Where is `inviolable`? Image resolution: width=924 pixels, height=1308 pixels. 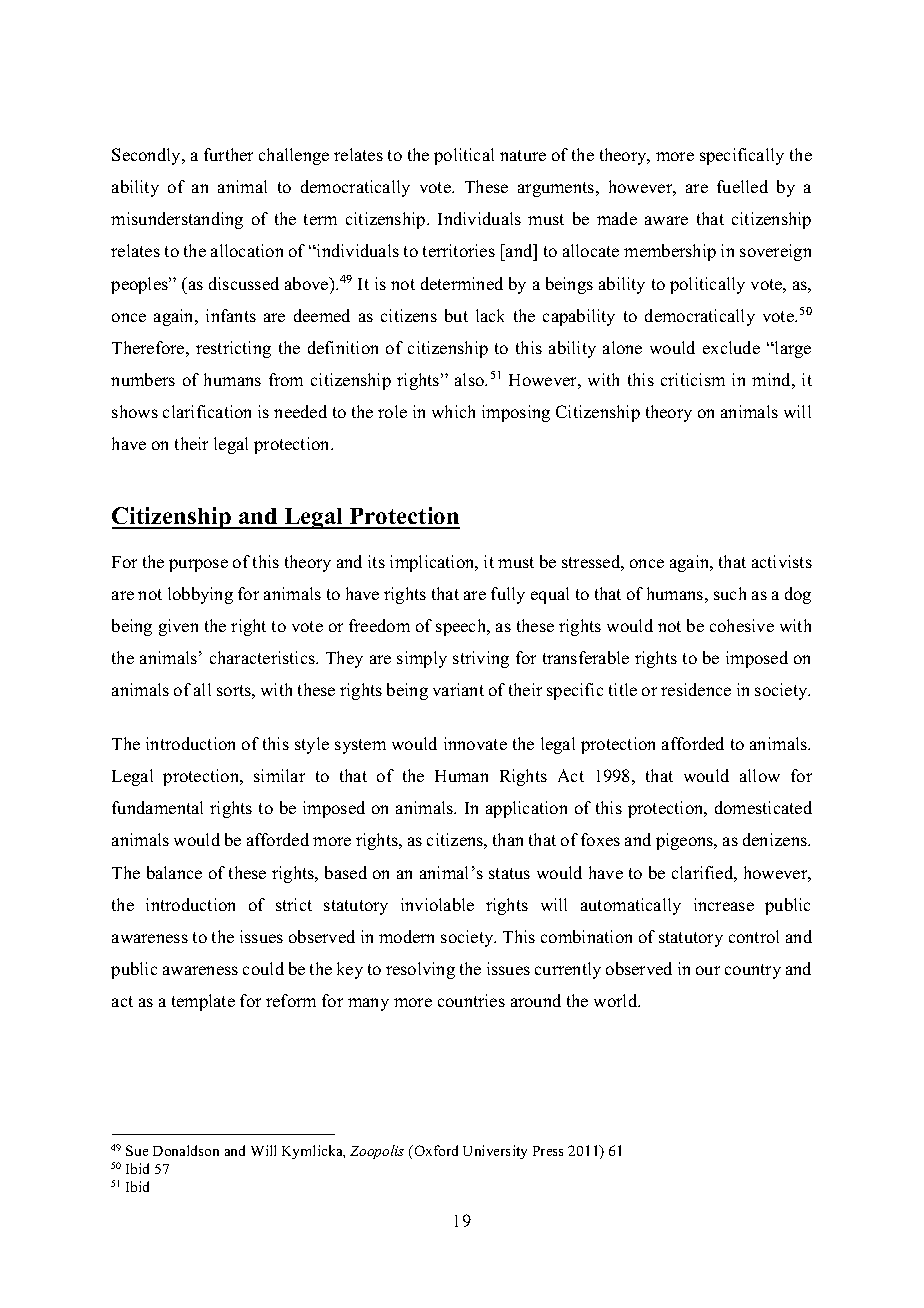
inviolable is located at coordinates (437, 904).
